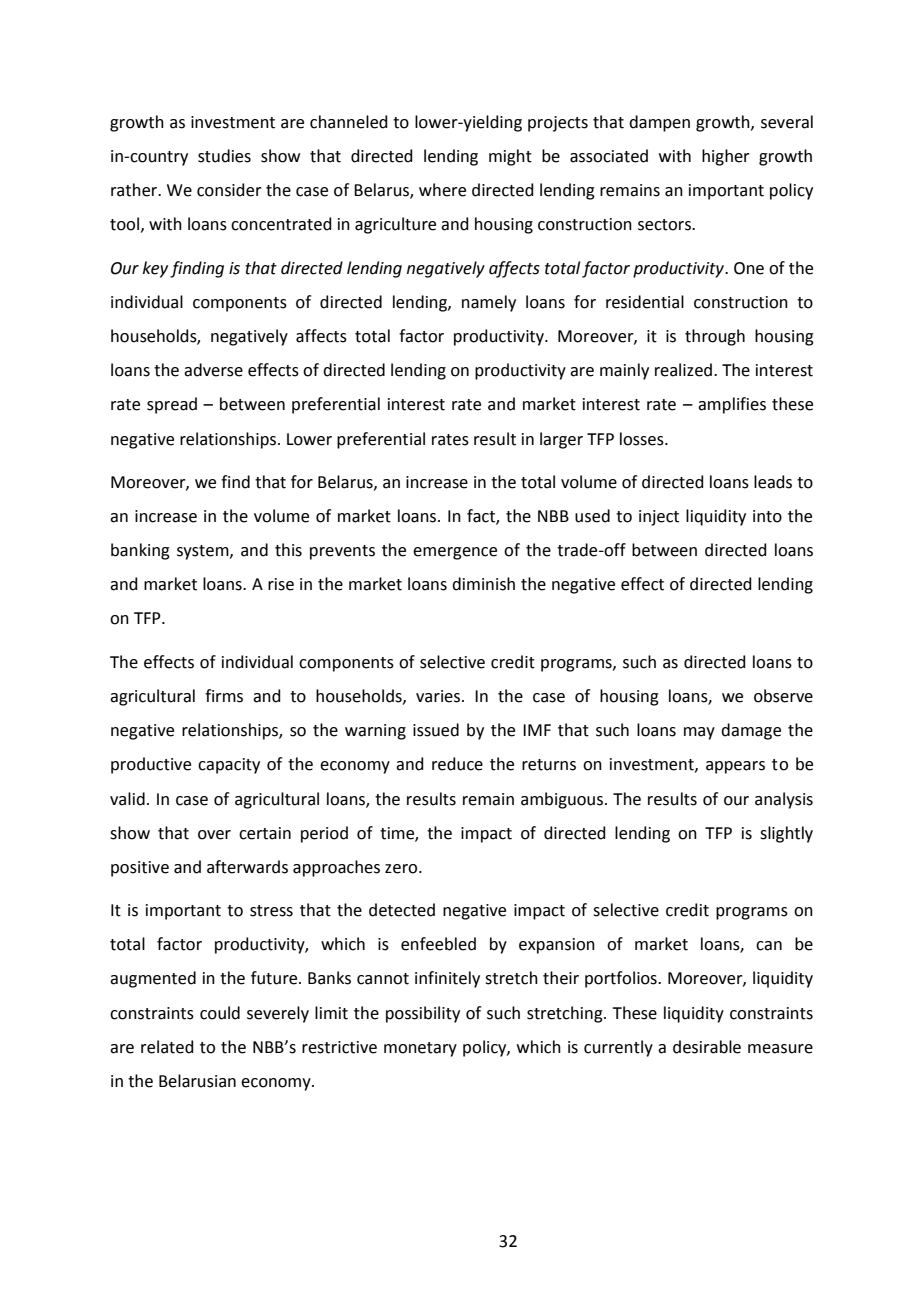  I want to click on possibility, so click(423, 1014).
